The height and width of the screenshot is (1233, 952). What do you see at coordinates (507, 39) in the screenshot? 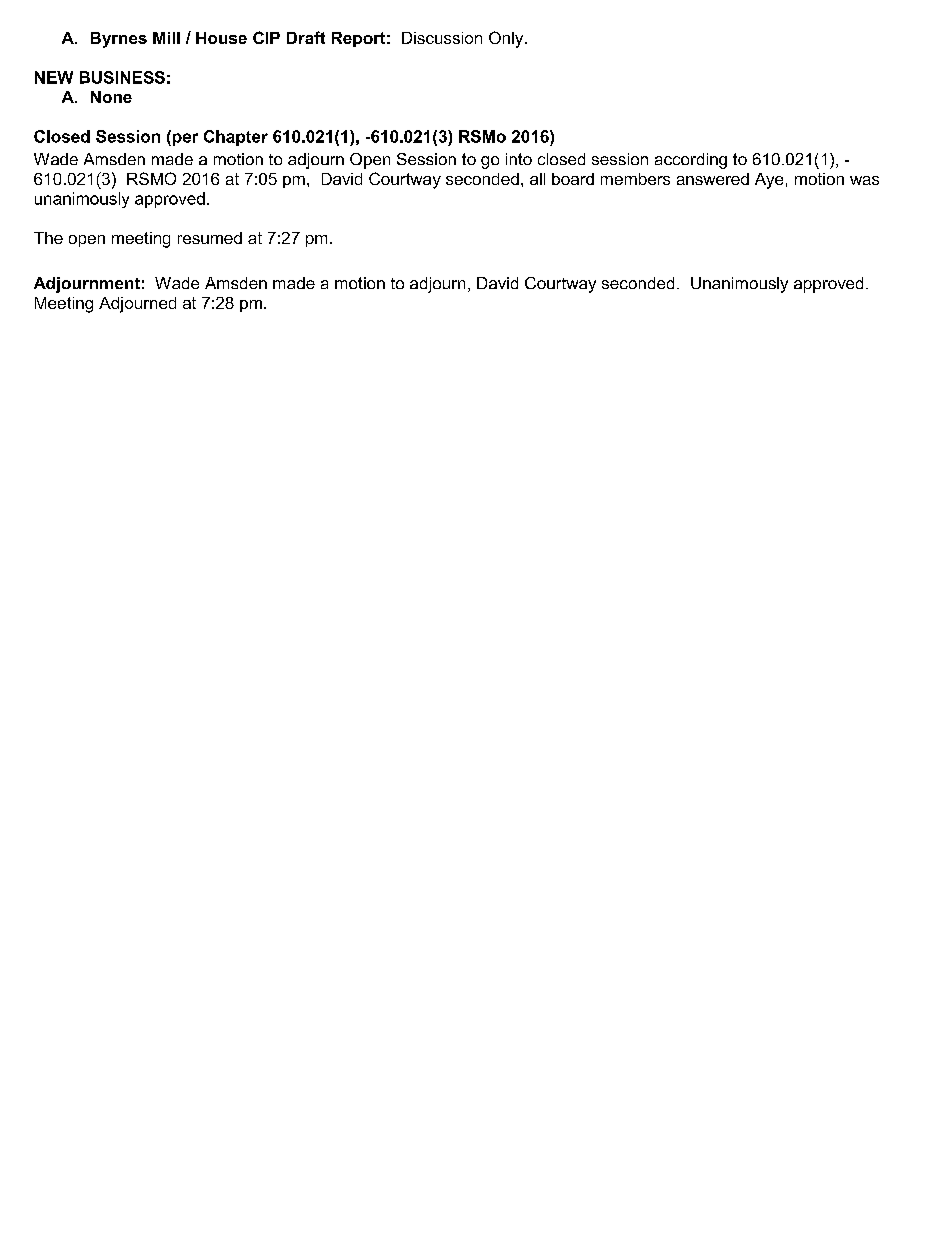
I see `Only` at bounding box center [507, 39].
